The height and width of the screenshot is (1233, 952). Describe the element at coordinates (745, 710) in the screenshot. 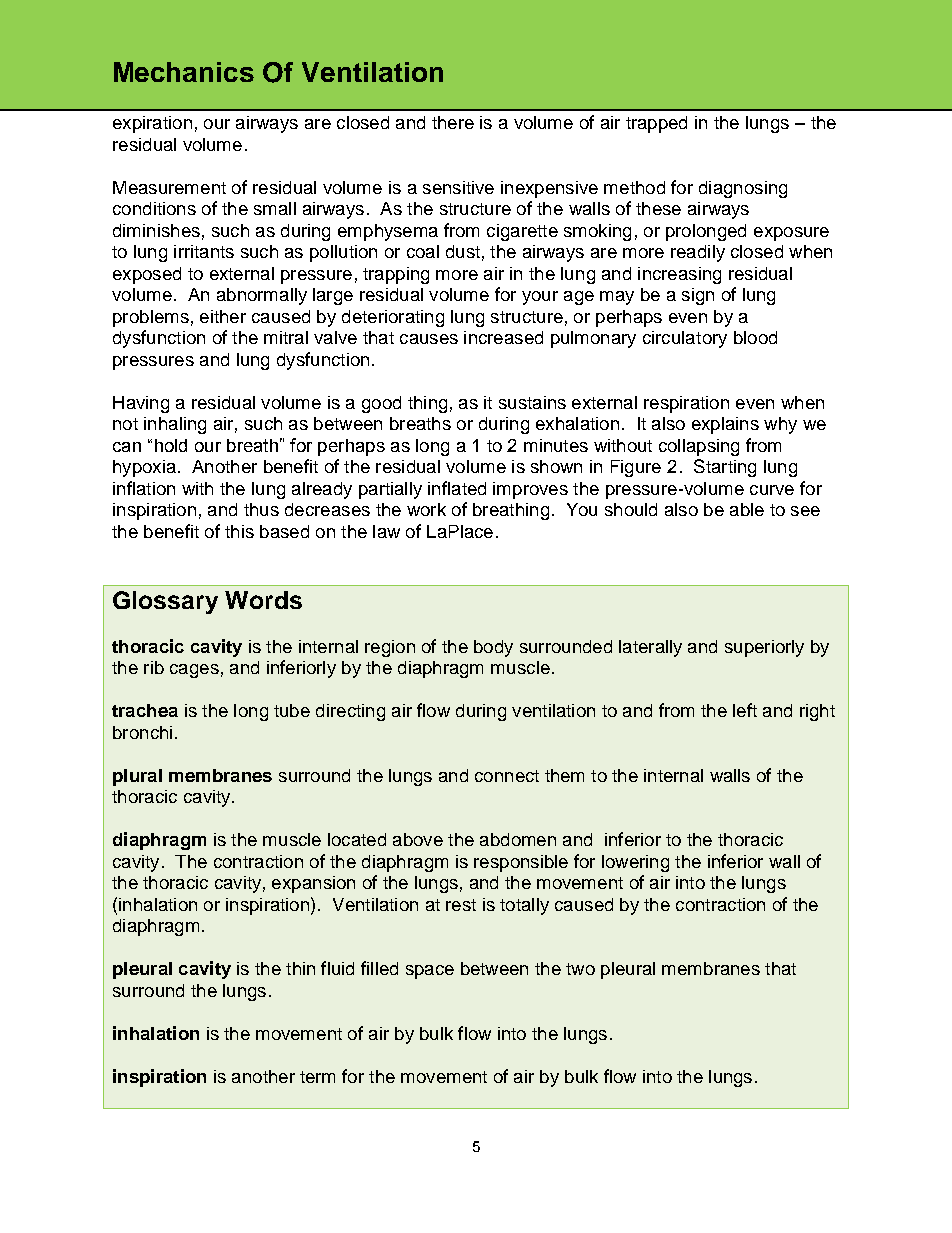

I see `left` at that location.
